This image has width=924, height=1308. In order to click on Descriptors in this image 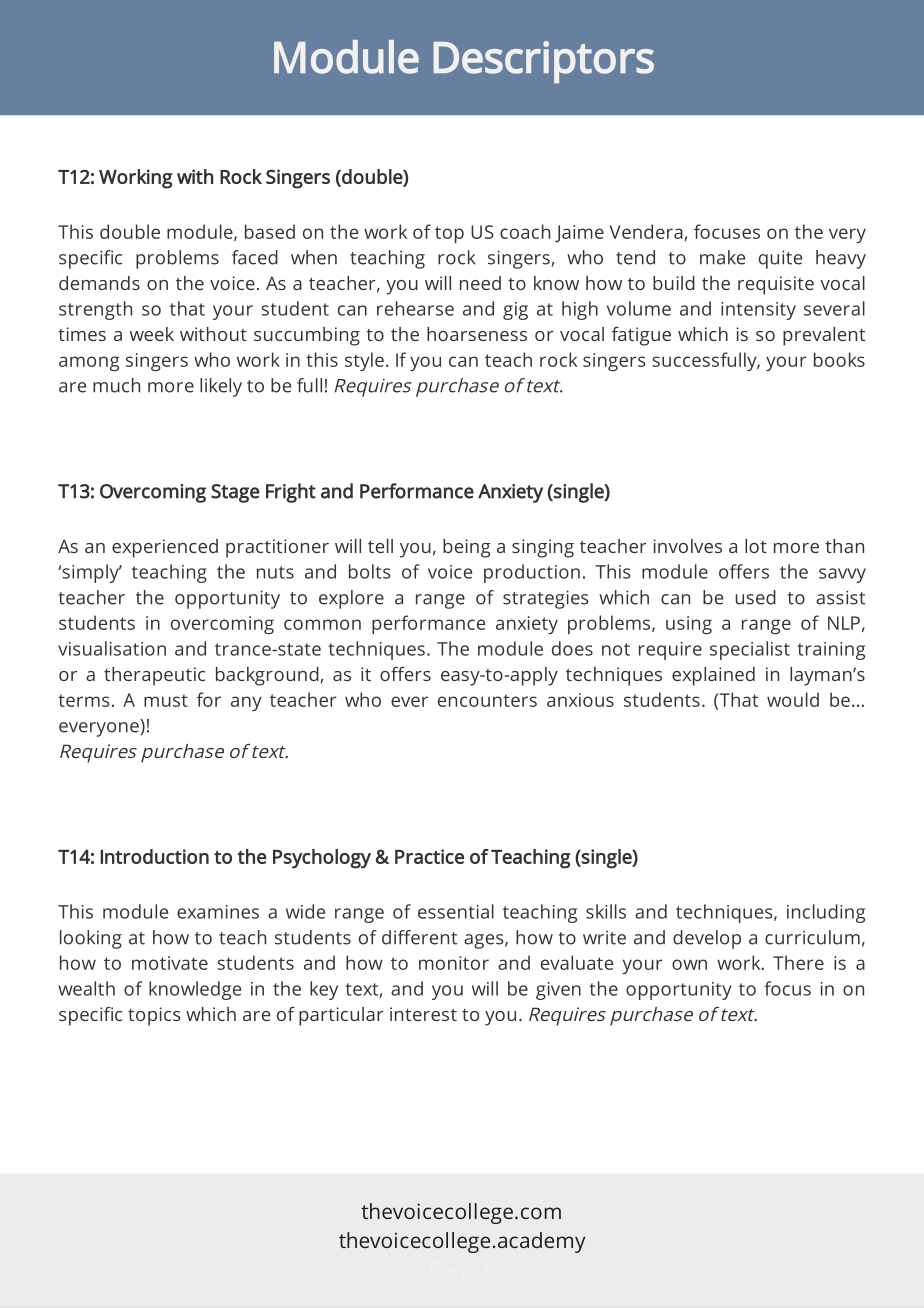, I will do `click(543, 62)`.
